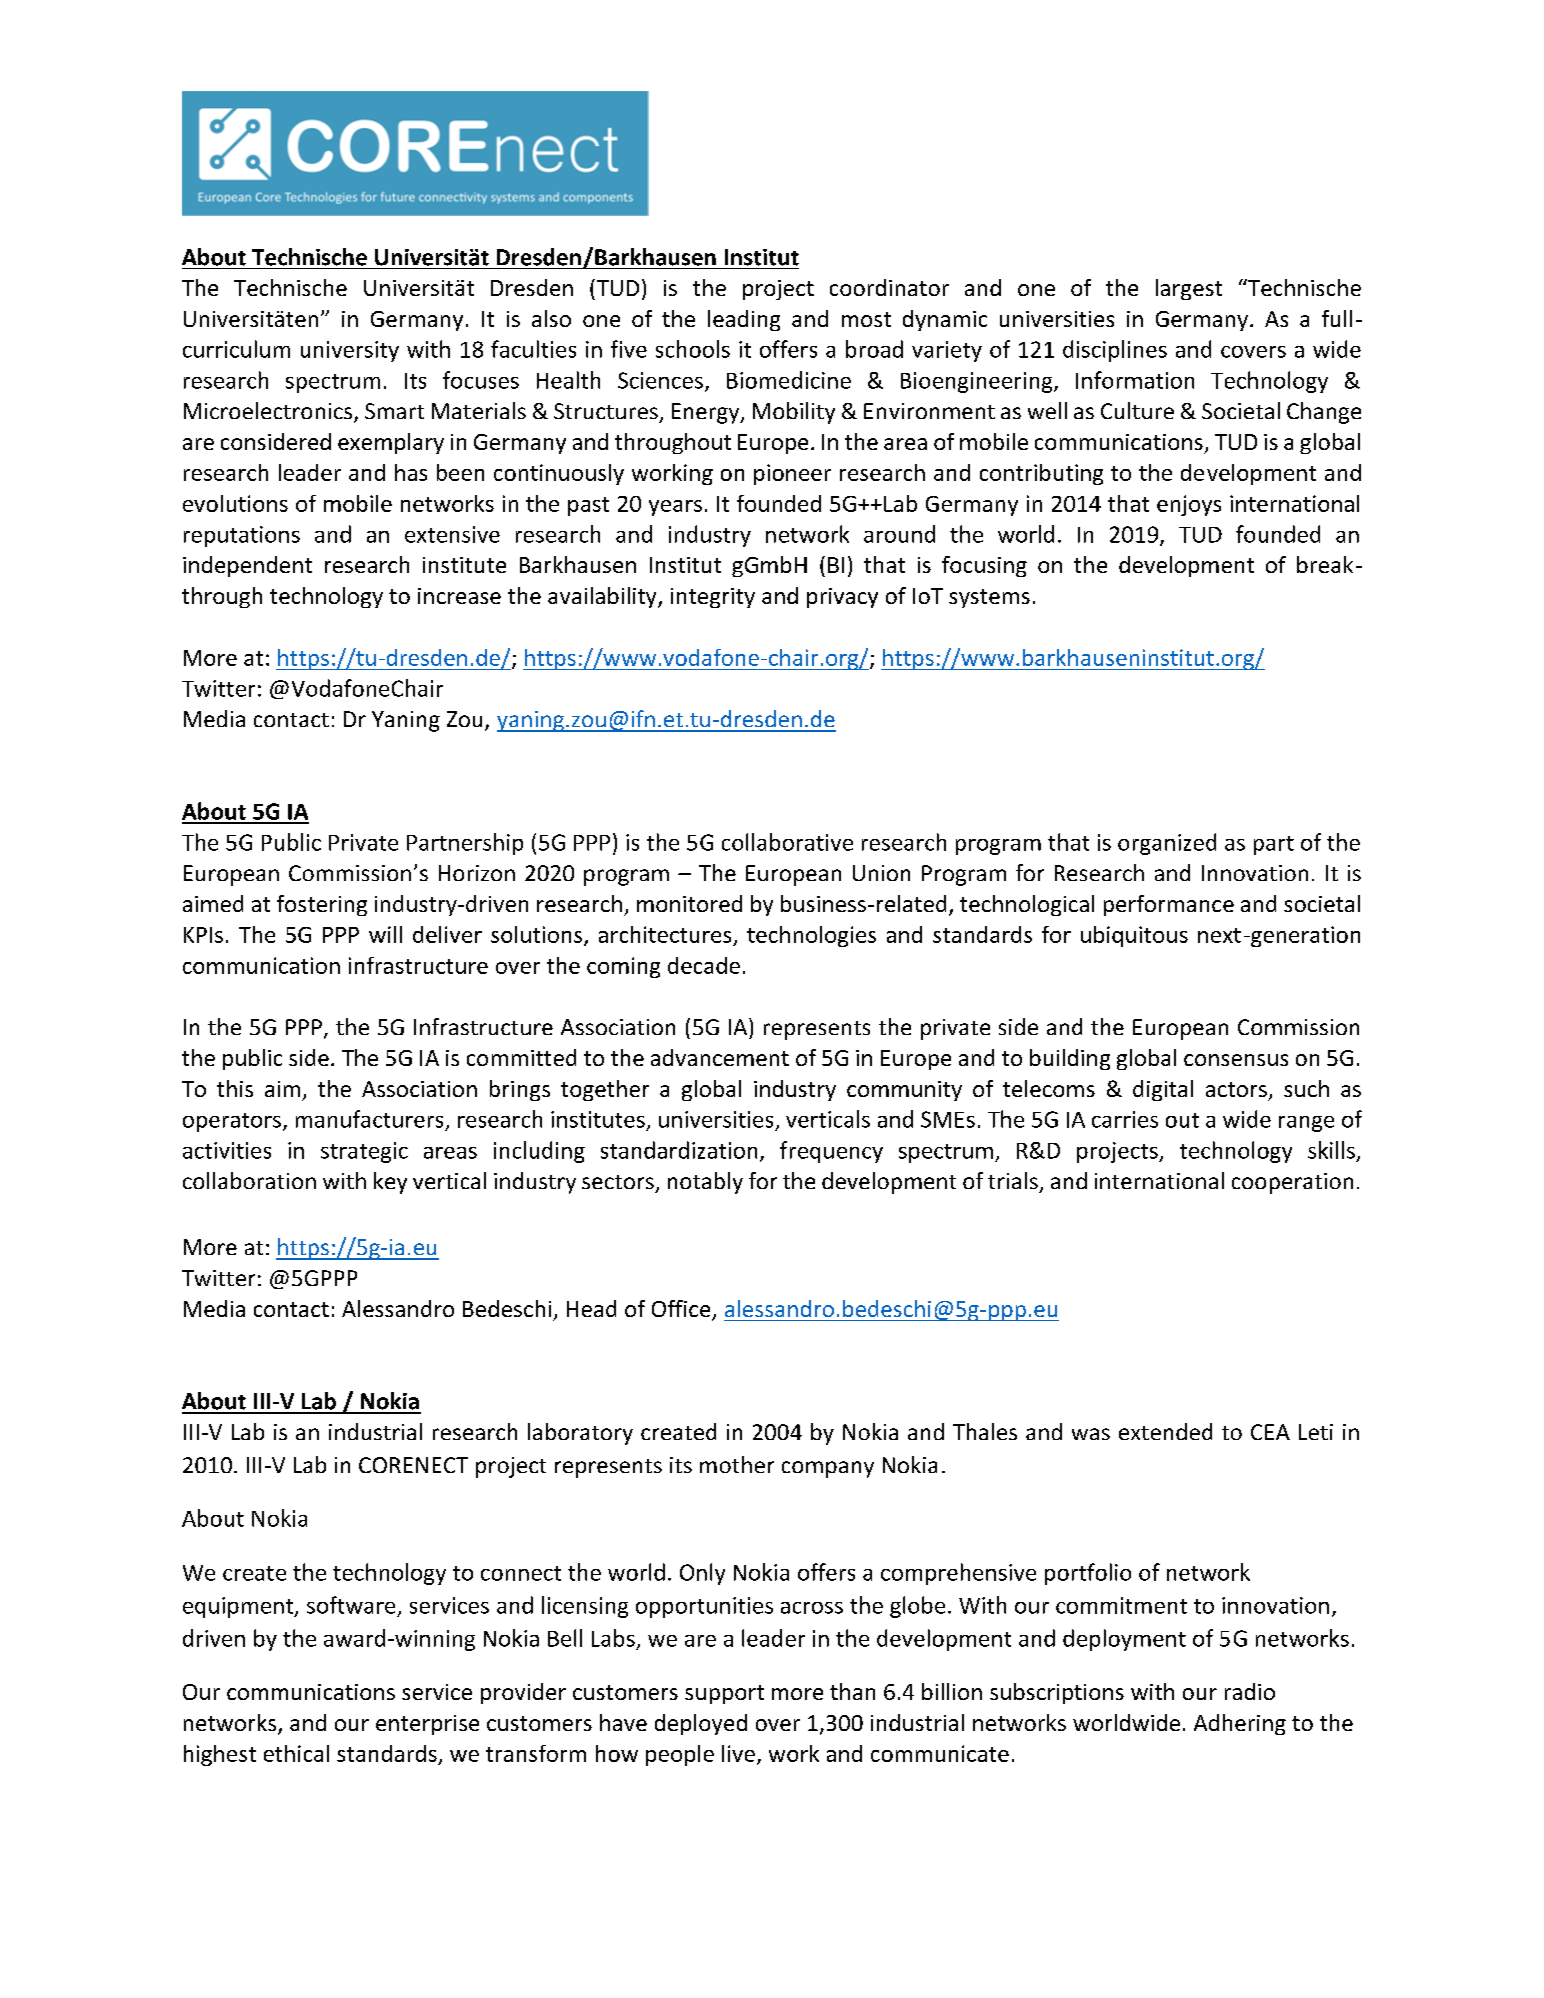 The image size is (1544, 1998). Describe the element at coordinates (724, 1694) in the screenshot. I see `support` at that location.
